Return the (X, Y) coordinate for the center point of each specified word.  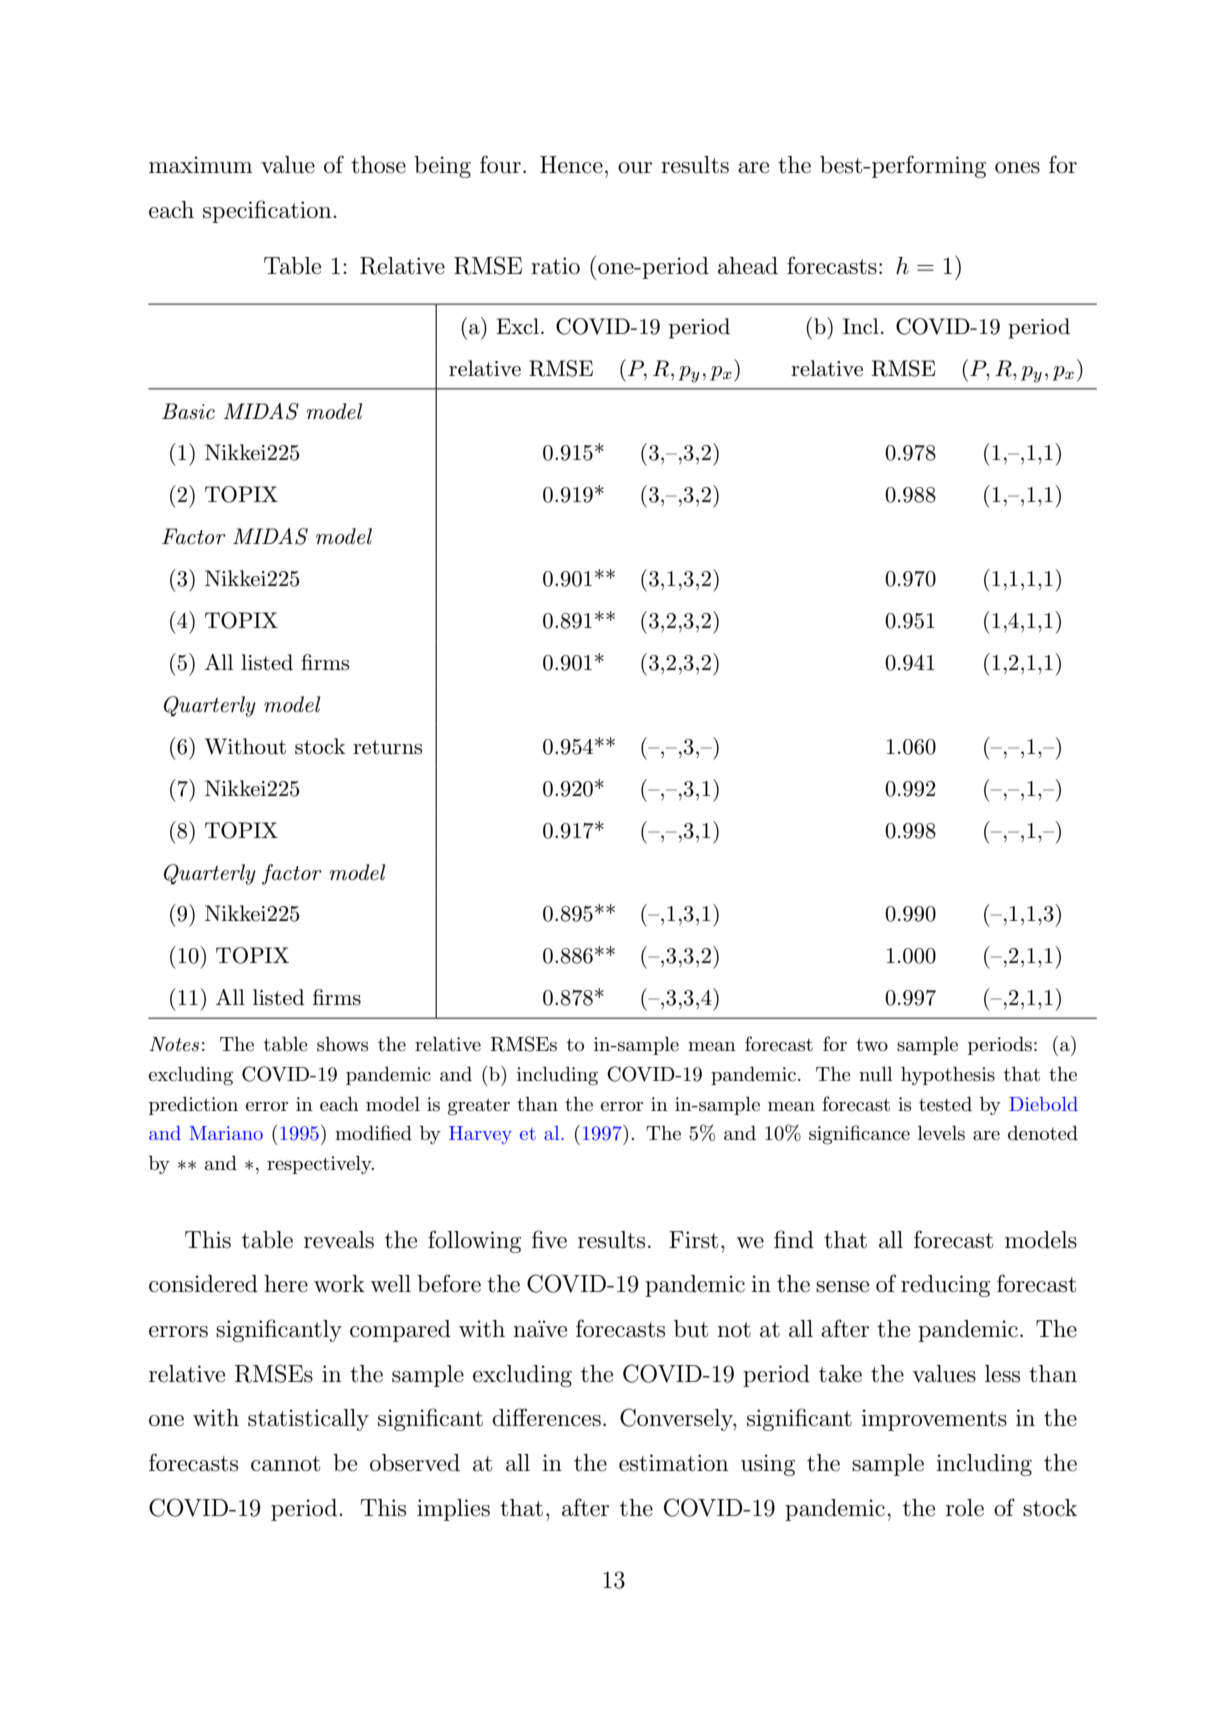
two (872, 1044)
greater (479, 1107)
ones (1017, 168)
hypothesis (948, 1075)
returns (387, 747)
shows (342, 1044)
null (876, 1074)
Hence (571, 165)
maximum (201, 165)
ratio (555, 266)
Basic (188, 411)
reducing (945, 1286)
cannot (285, 1464)
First (693, 1240)
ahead (748, 266)
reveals (339, 1240)
